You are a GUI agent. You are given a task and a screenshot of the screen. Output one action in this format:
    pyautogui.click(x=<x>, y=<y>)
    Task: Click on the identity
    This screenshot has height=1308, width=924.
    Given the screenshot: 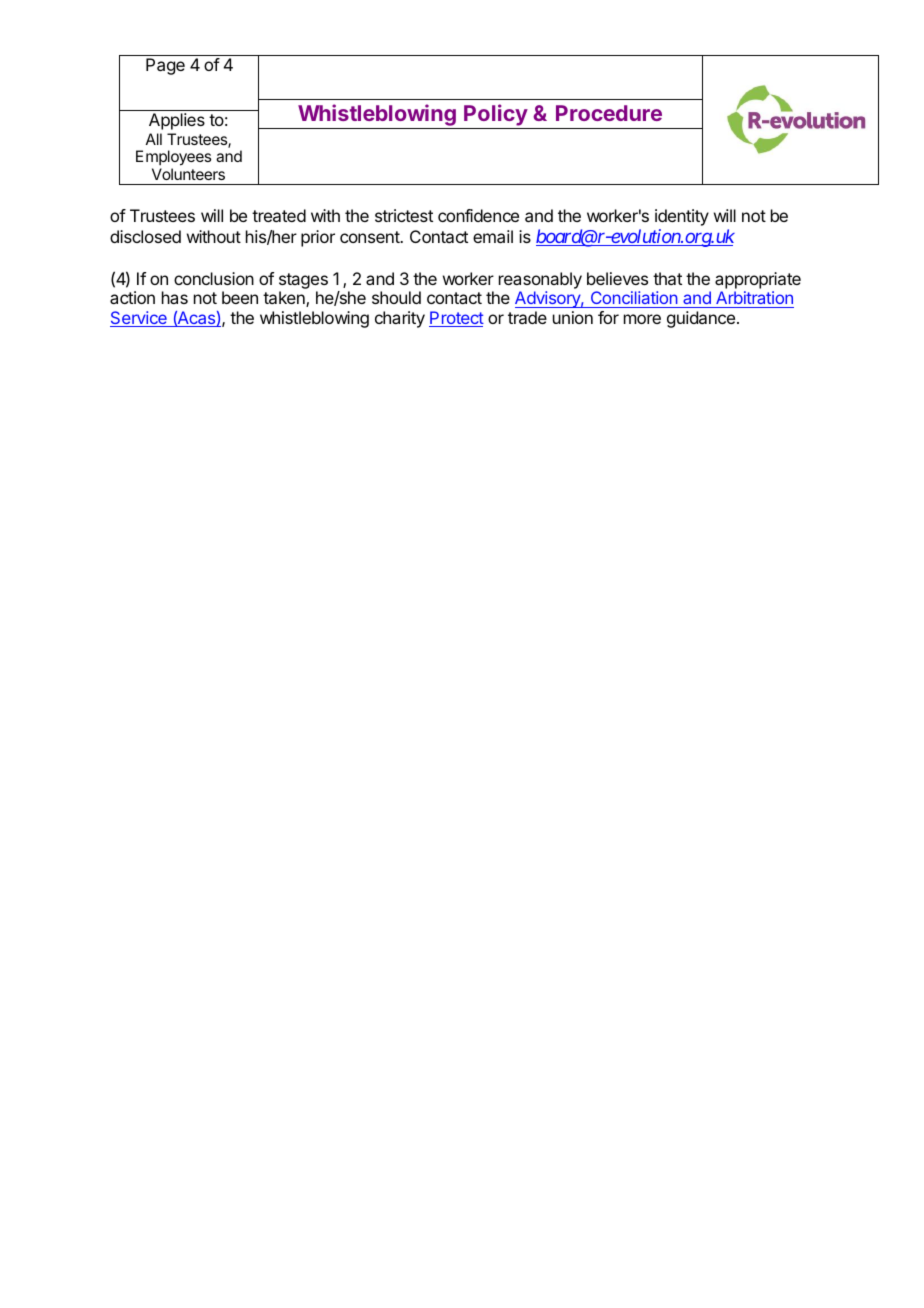 What is the action you would take?
    pyautogui.click(x=682, y=217)
